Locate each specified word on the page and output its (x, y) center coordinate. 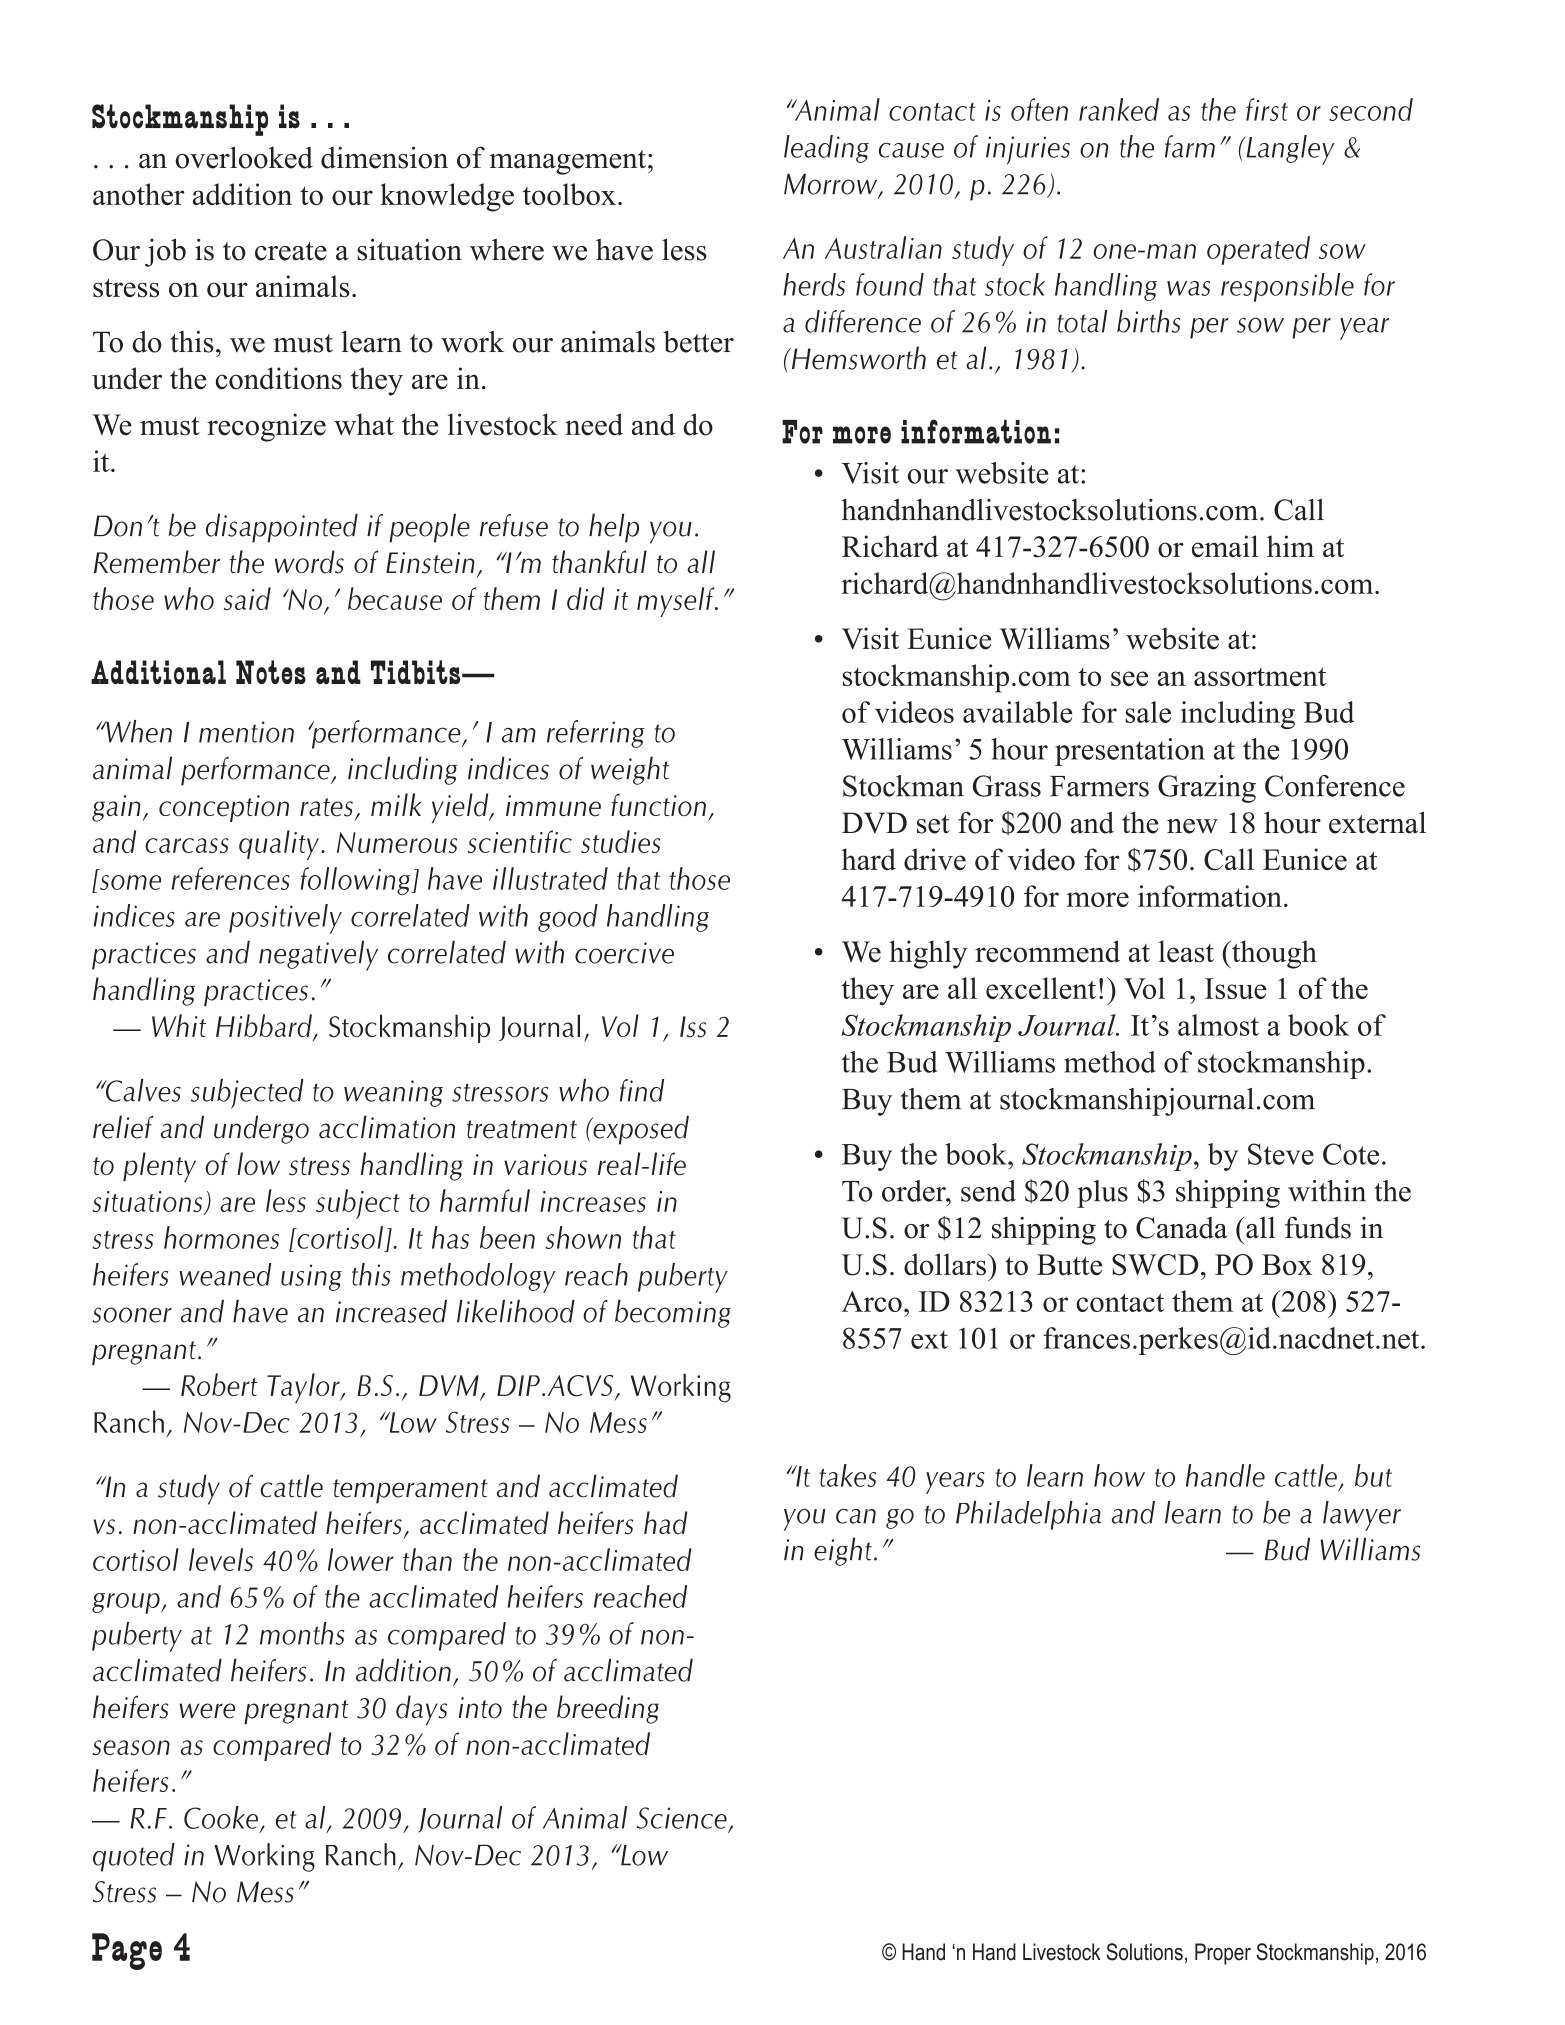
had (665, 1523)
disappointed (282, 528)
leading (826, 149)
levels (221, 1559)
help (614, 528)
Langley (1289, 150)
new (1192, 826)
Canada (1182, 1228)
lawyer (1362, 1516)
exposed (640, 1130)
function (658, 804)
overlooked (244, 157)
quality (279, 845)
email (1225, 546)
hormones (221, 1237)
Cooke (221, 1817)
